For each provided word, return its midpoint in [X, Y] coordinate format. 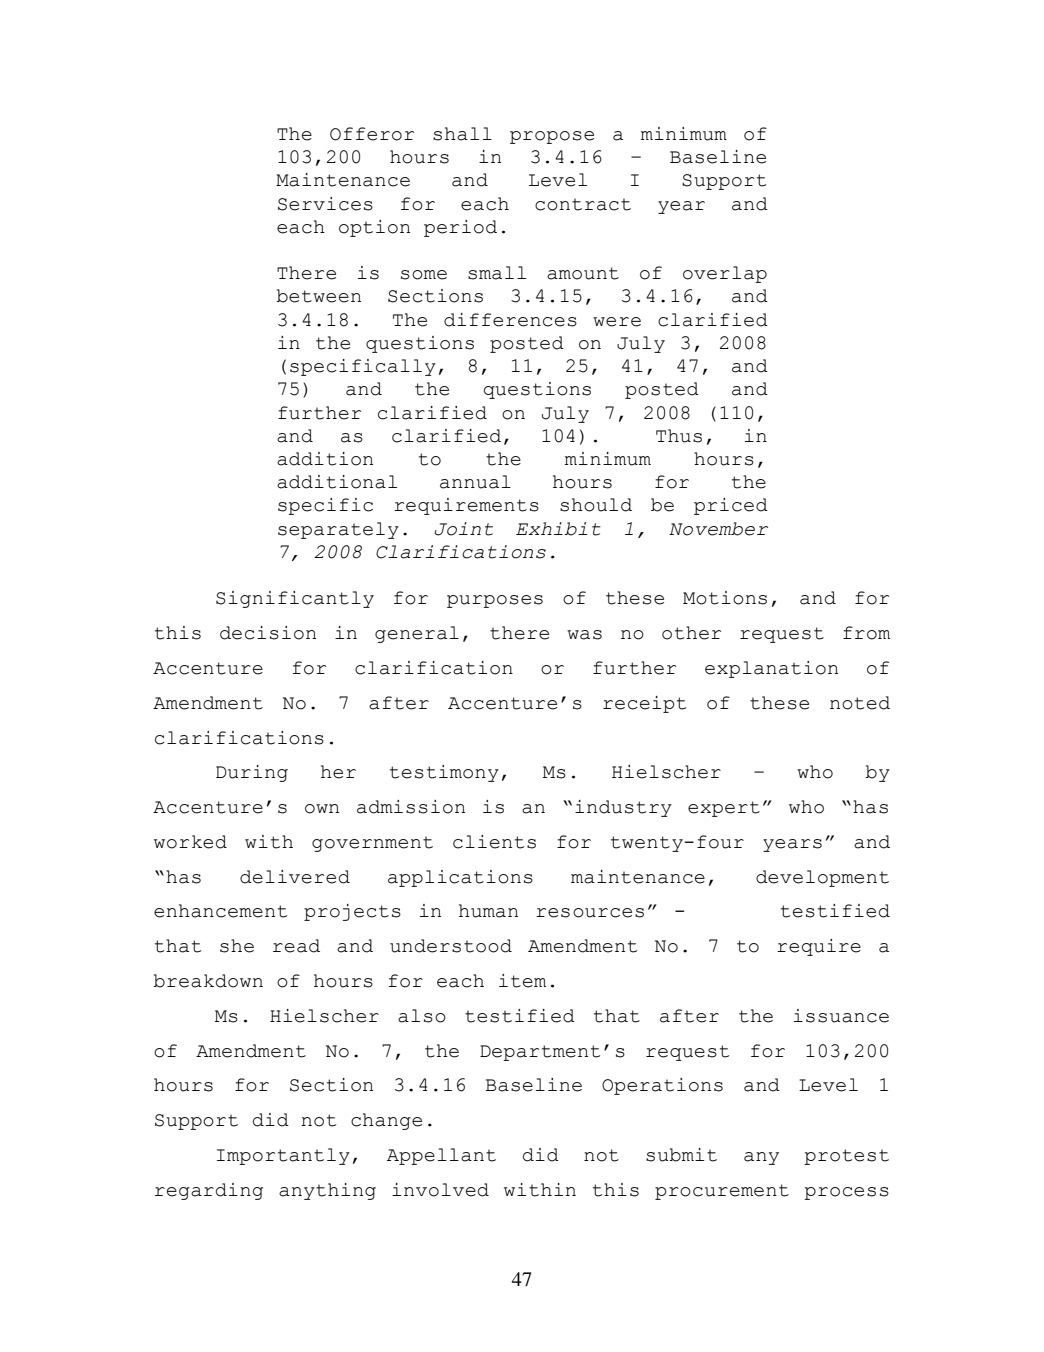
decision [268, 633]
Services [325, 204]
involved [440, 1190]
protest [846, 1157]
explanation [771, 669]
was [584, 635]
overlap [725, 274]
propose [552, 137]
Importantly [283, 1156]
